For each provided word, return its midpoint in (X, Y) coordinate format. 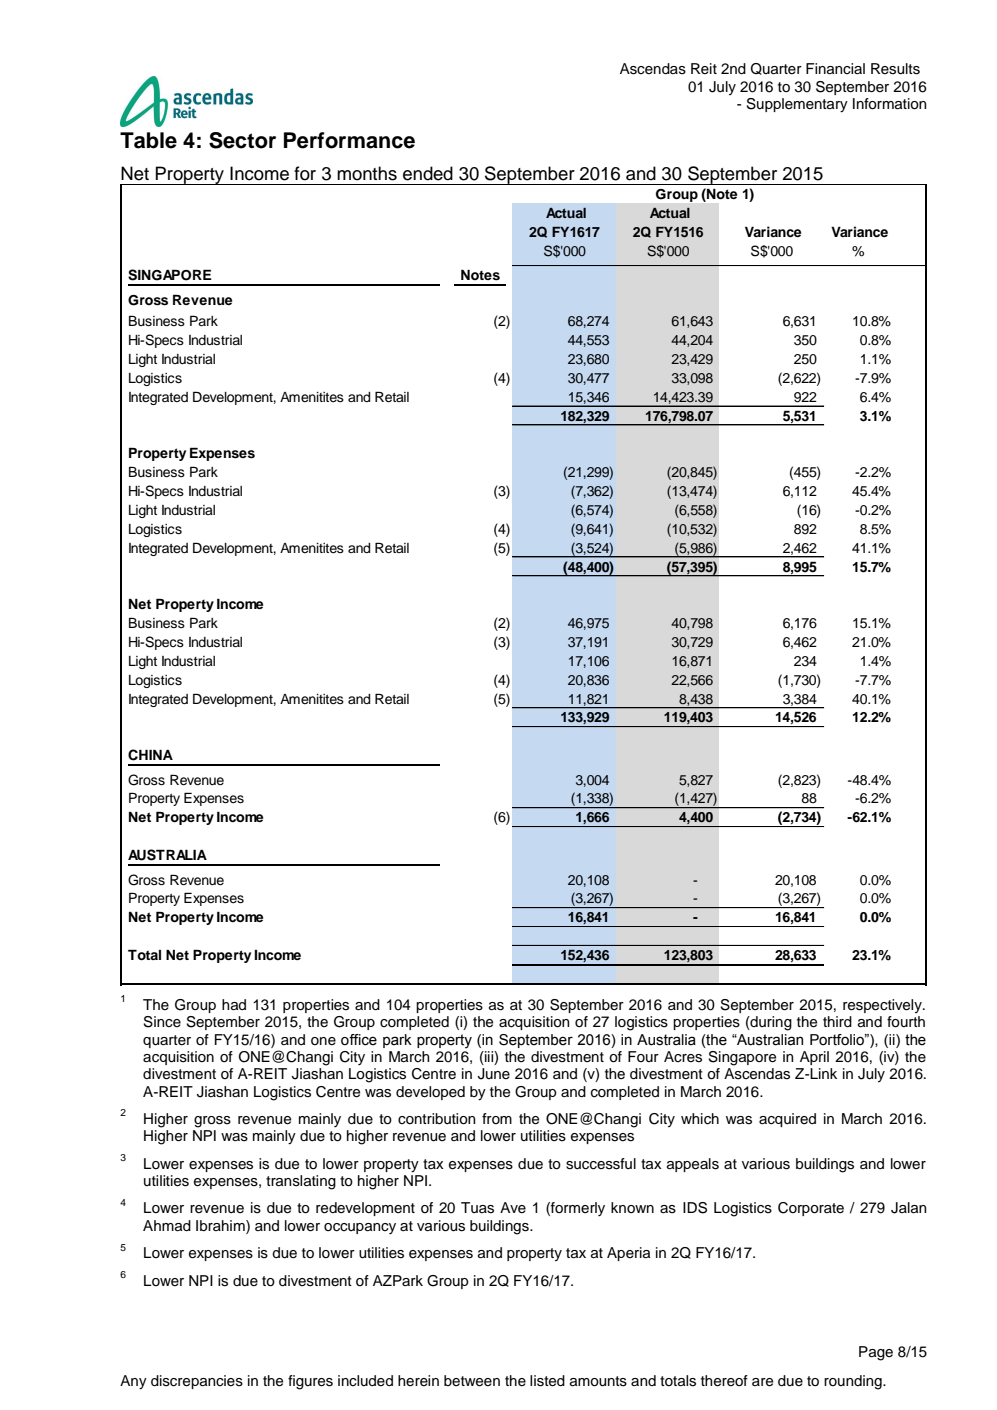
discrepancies (197, 1382)
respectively (883, 1006)
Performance (349, 140)
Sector (242, 140)
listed (547, 1381)
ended (428, 173)
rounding (854, 1382)
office (359, 1040)
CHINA (150, 755)
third (837, 1021)
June (494, 1074)
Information (890, 104)
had (234, 1004)
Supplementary (797, 105)
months (367, 173)
